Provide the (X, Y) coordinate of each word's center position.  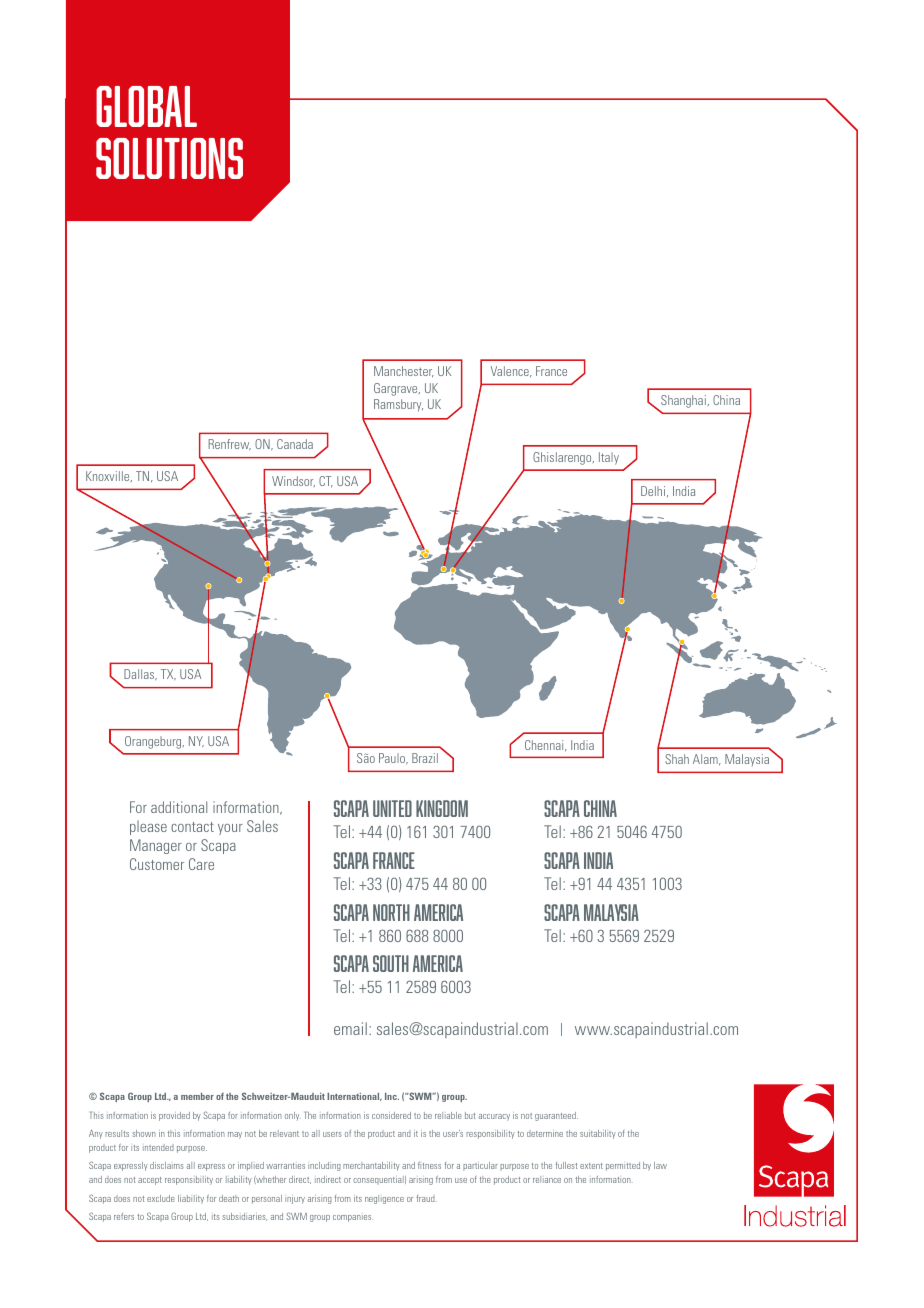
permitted (623, 1166)
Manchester (404, 372)
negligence (384, 1199)
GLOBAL (146, 106)
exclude (161, 1198)
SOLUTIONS (169, 158)
